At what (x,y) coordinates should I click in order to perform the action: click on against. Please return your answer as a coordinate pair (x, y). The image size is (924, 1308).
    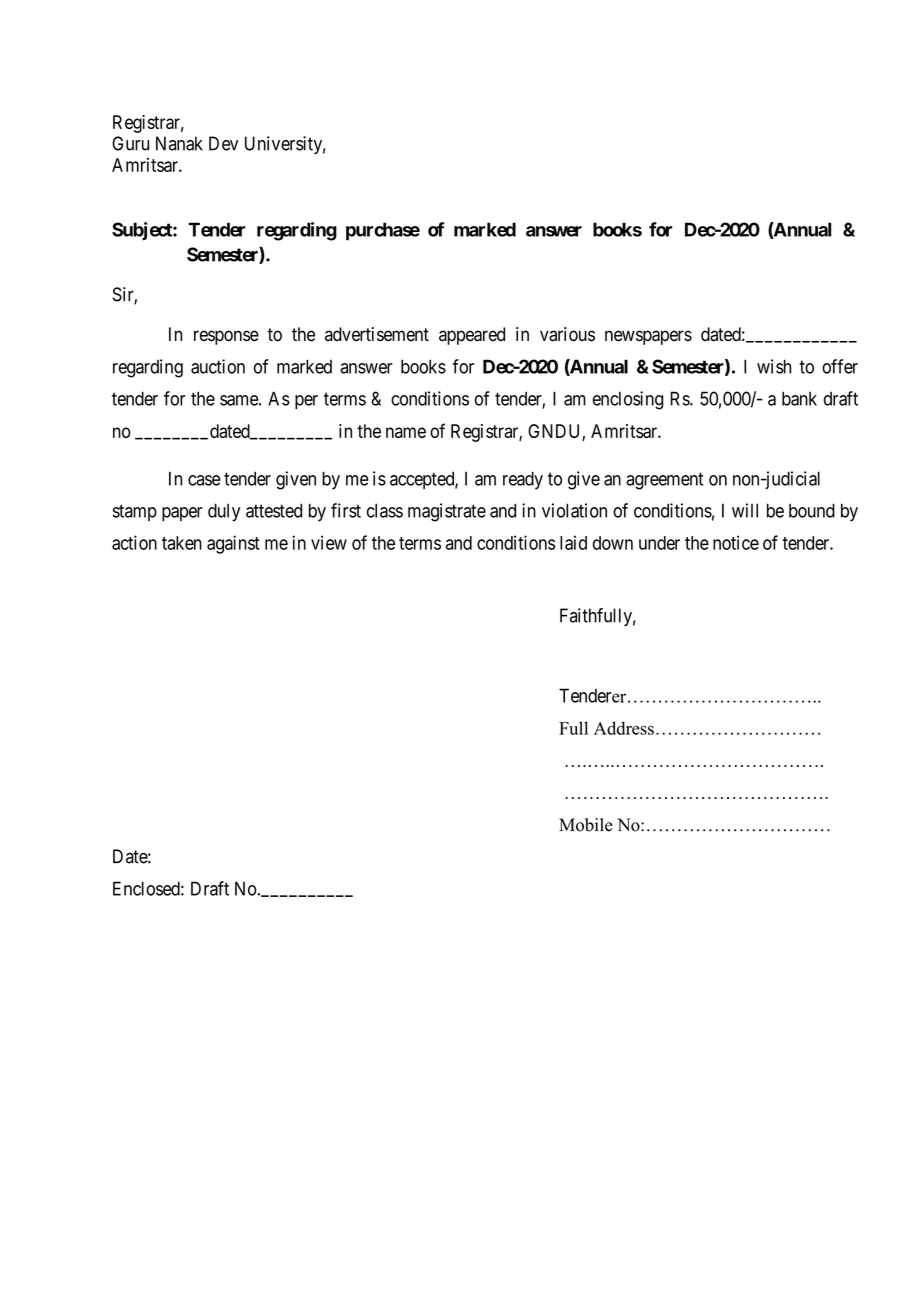
    Looking at the image, I should click on (233, 544).
